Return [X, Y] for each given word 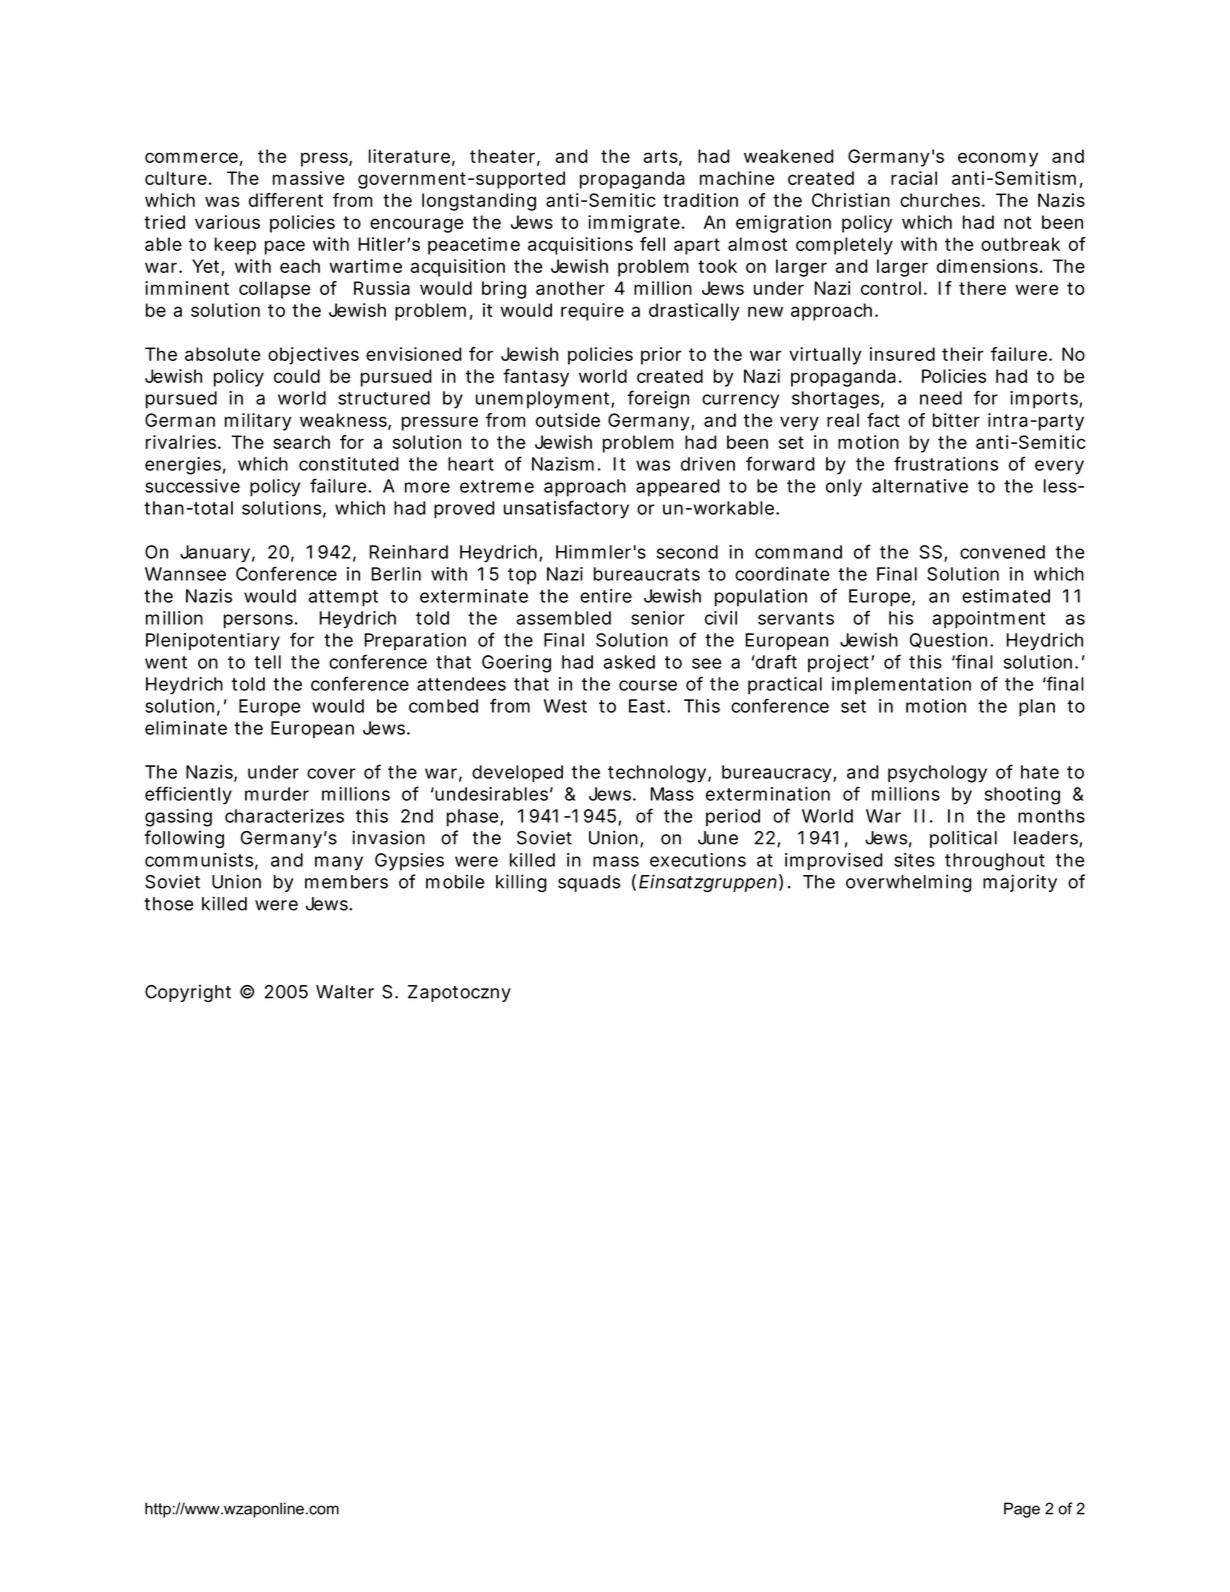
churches [941, 200]
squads [589, 883]
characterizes [284, 816]
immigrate [634, 224]
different [286, 200]
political [963, 839]
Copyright [188, 993]
